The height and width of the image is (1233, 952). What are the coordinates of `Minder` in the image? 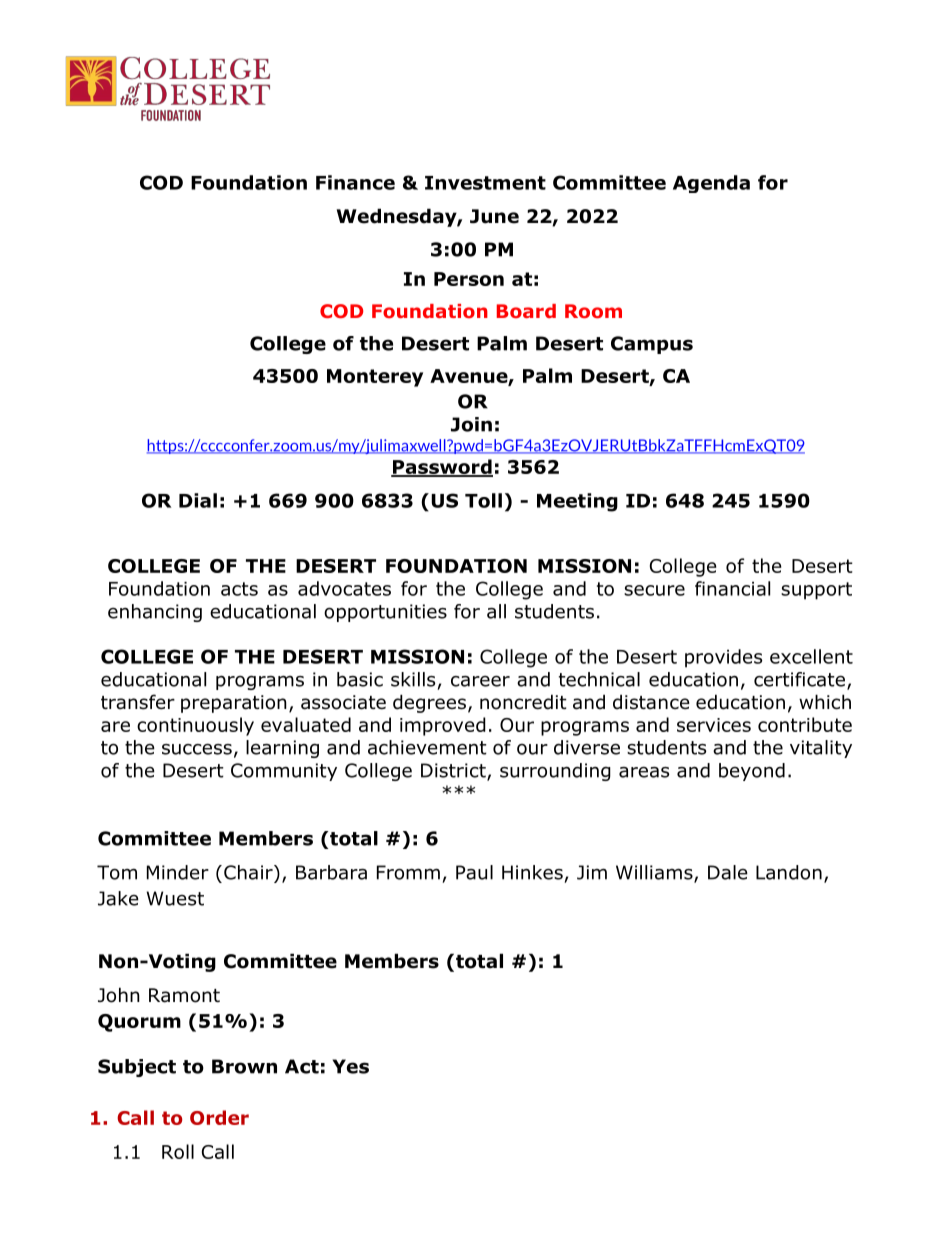 It's located at (178, 872).
